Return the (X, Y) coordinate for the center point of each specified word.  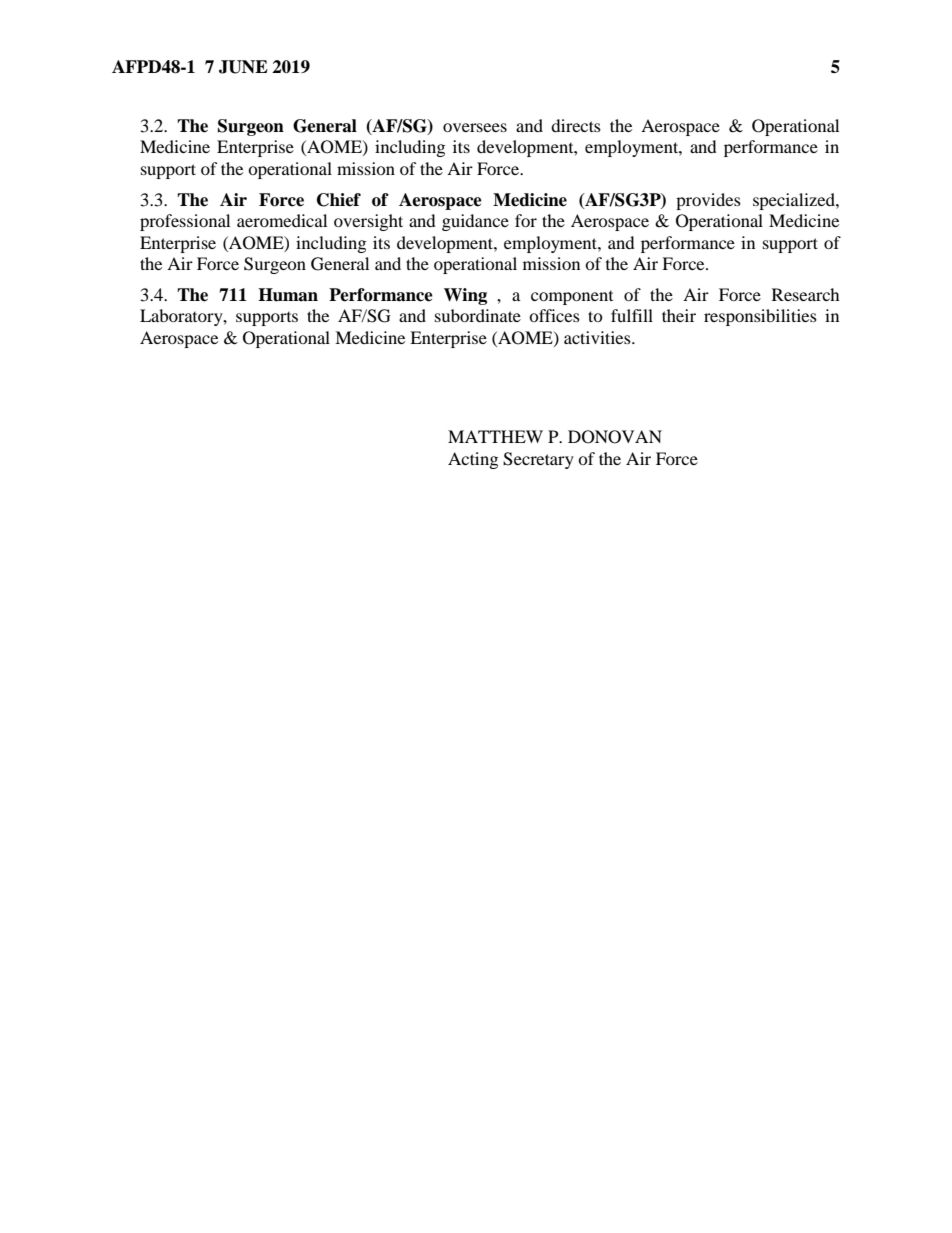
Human (288, 295)
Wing (465, 296)
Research (806, 294)
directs (576, 125)
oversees (475, 127)
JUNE (243, 67)
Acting (473, 460)
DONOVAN (615, 437)
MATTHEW (495, 436)
